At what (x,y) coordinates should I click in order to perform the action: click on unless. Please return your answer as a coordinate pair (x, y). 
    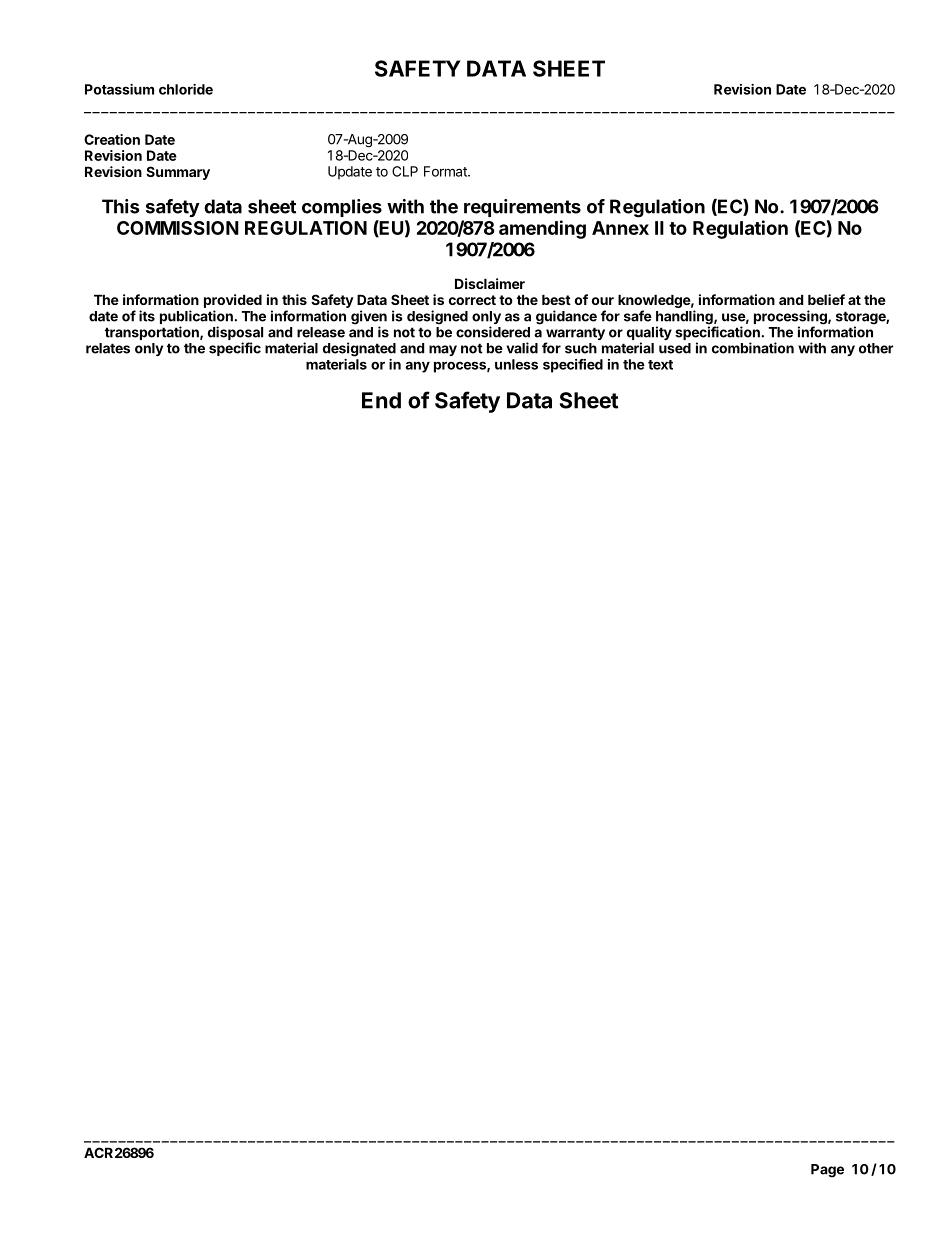
    Looking at the image, I should click on (516, 364).
